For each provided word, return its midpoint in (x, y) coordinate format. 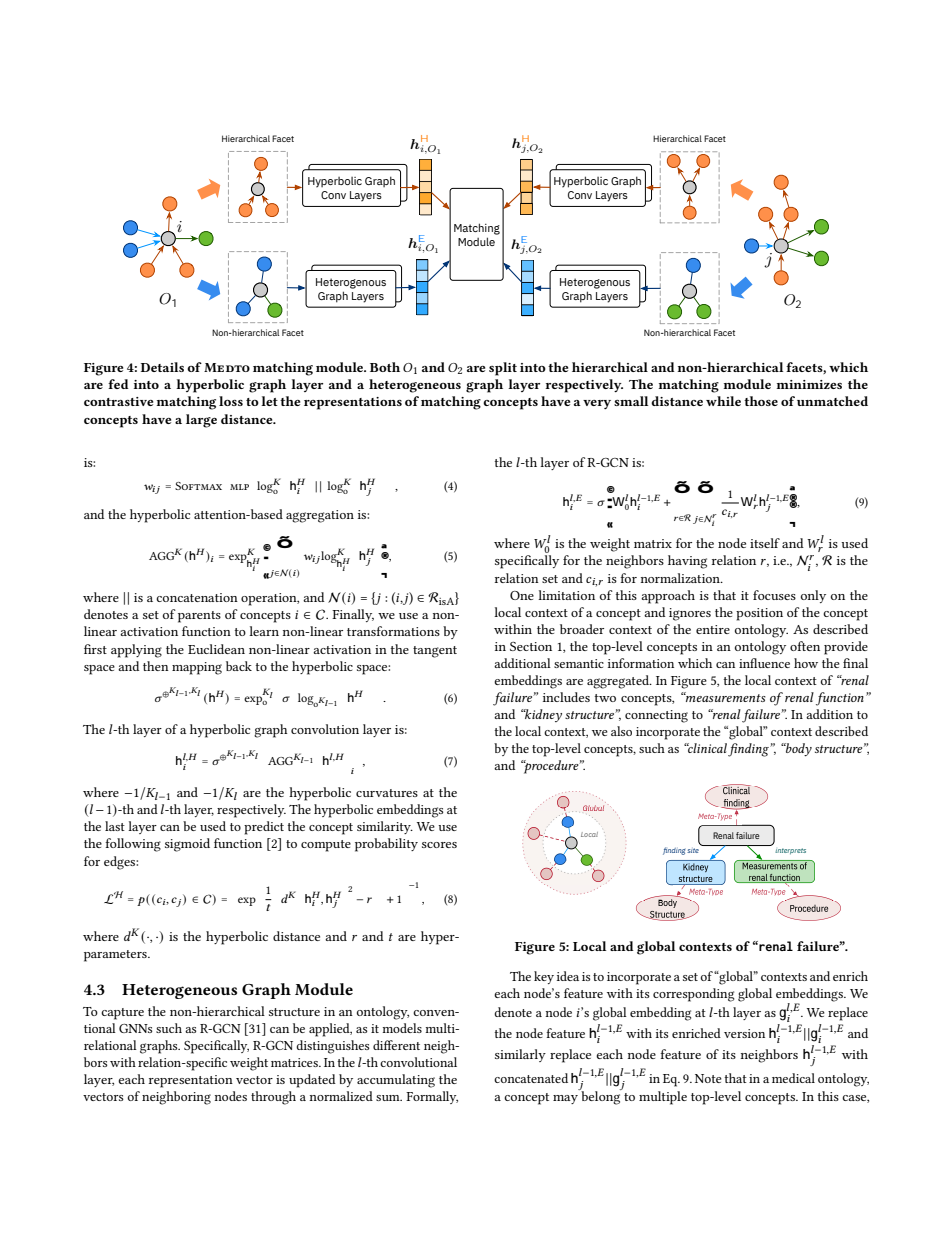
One (522, 595)
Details (162, 367)
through (273, 1098)
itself (765, 543)
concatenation (197, 597)
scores (439, 845)
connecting (656, 716)
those (761, 401)
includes (566, 697)
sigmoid (187, 845)
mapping (197, 668)
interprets (790, 851)
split (503, 369)
